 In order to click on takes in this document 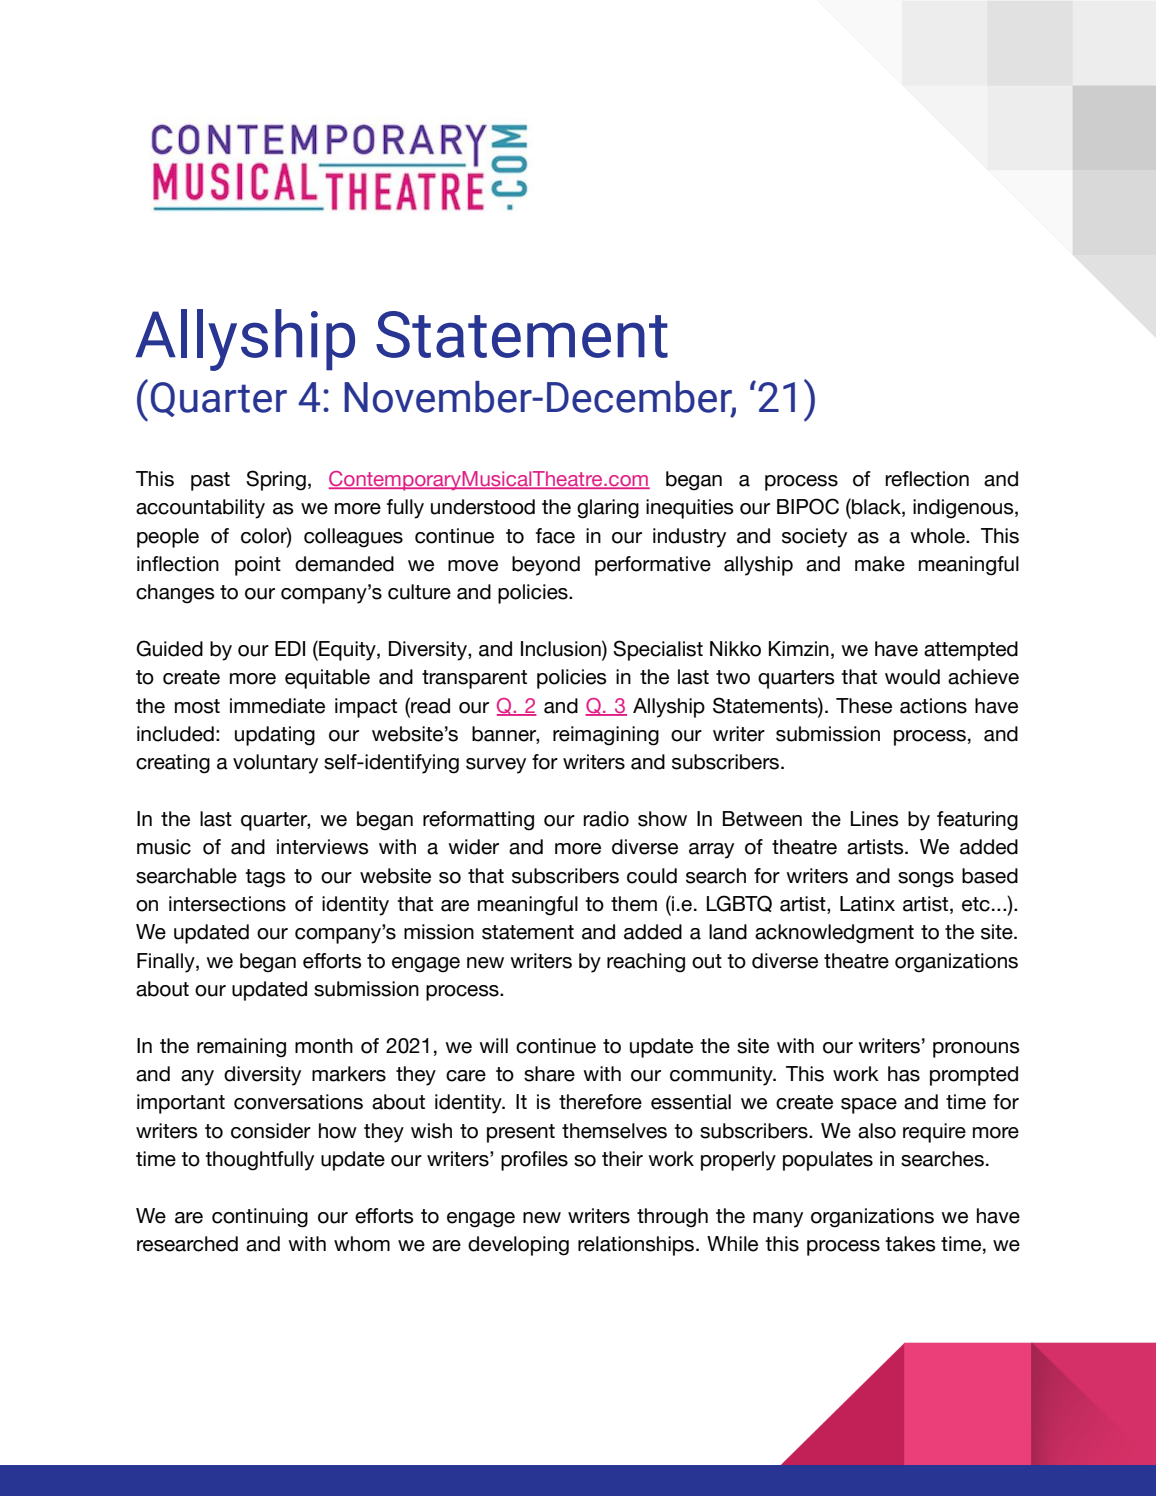, I will do `click(910, 1244)`.
